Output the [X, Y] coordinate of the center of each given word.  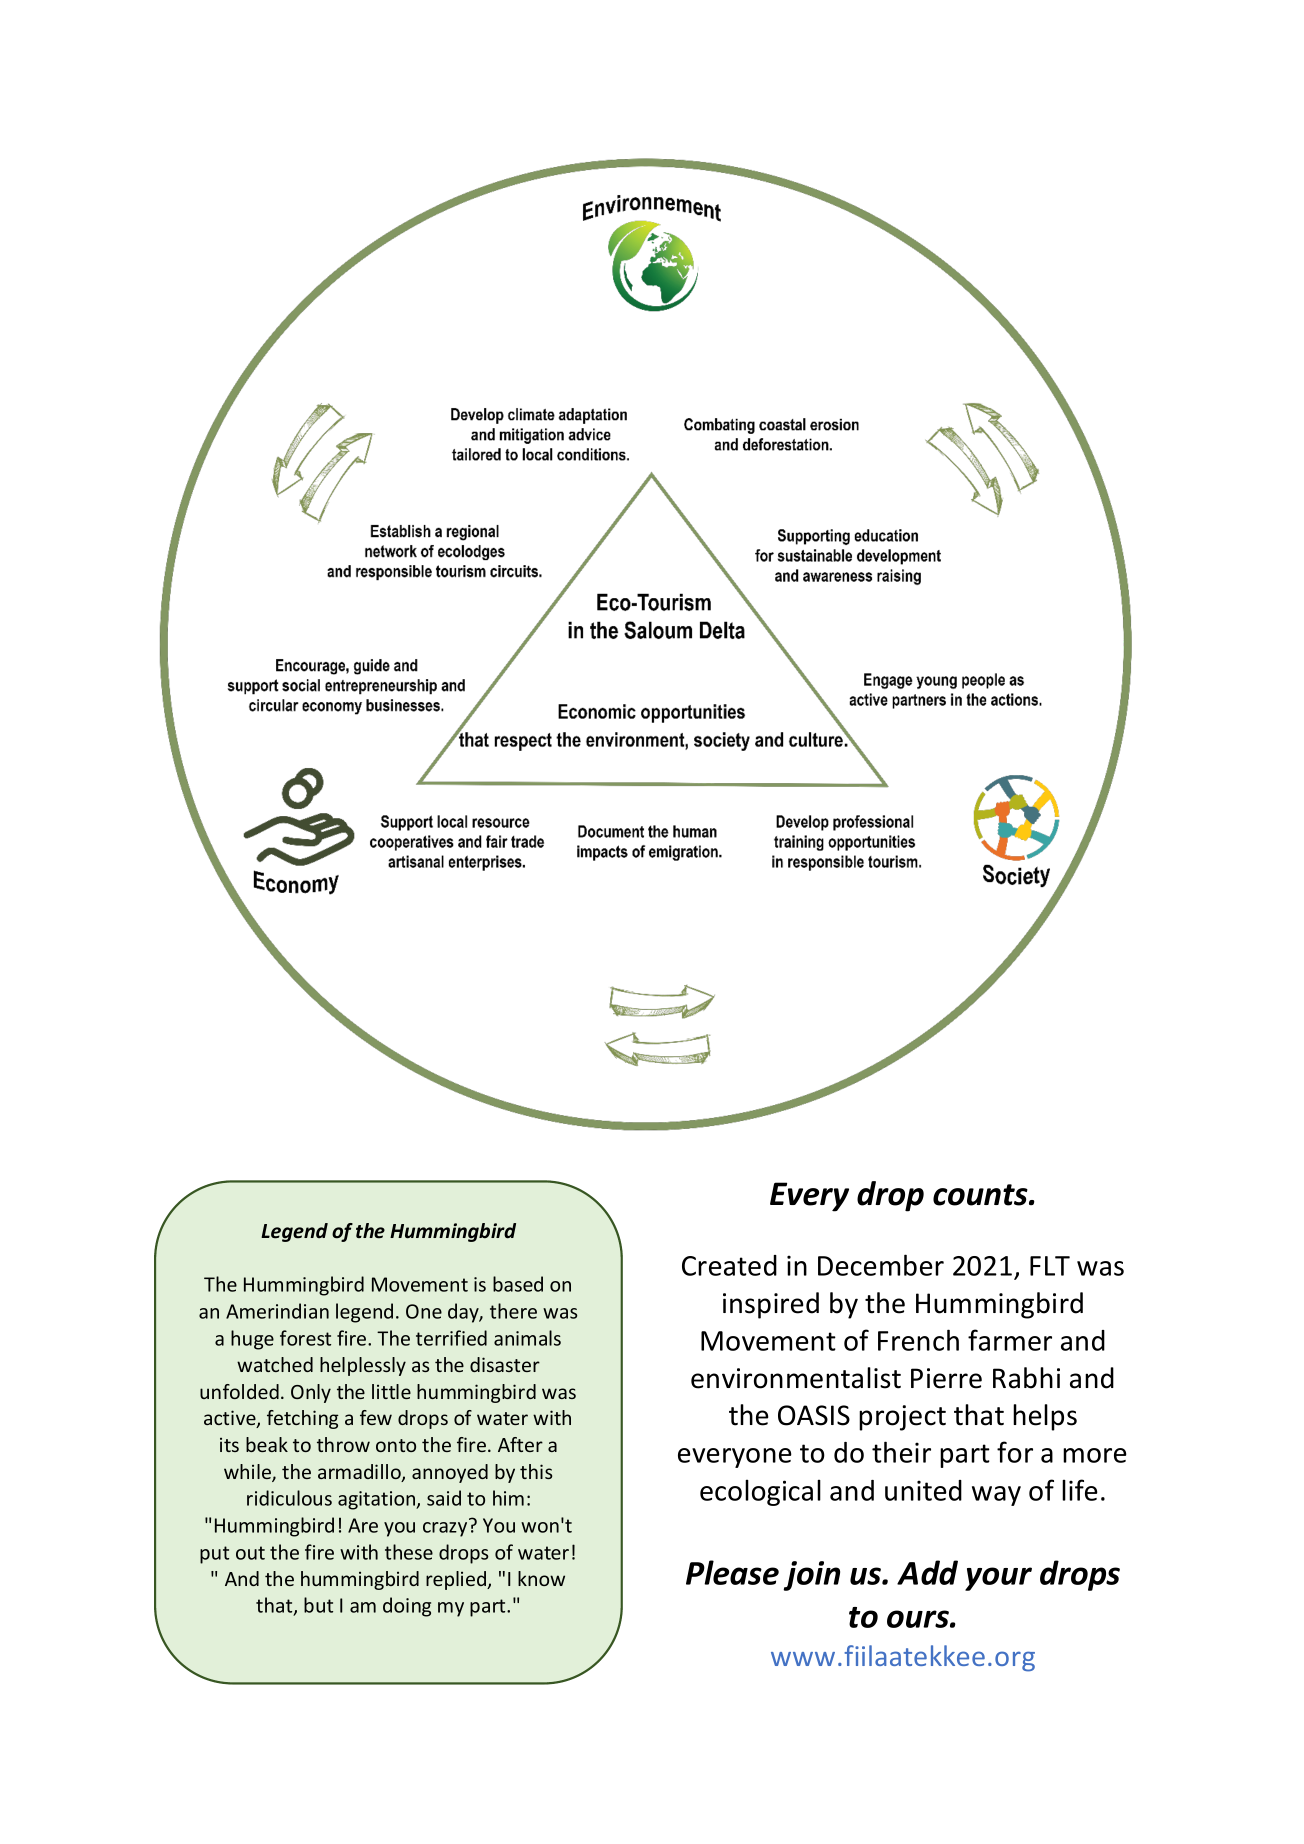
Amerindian [277, 1311]
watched [275, 1364]
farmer [1010, 1340]
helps [1045, 1417]
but [318, 1605]
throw [343, 1444]
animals [527, 1338]
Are [363, 1525]
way [996, 1496]
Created [729, 1265]
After [520, 1444]
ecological [760, 1492]
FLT [1050, 1266]
